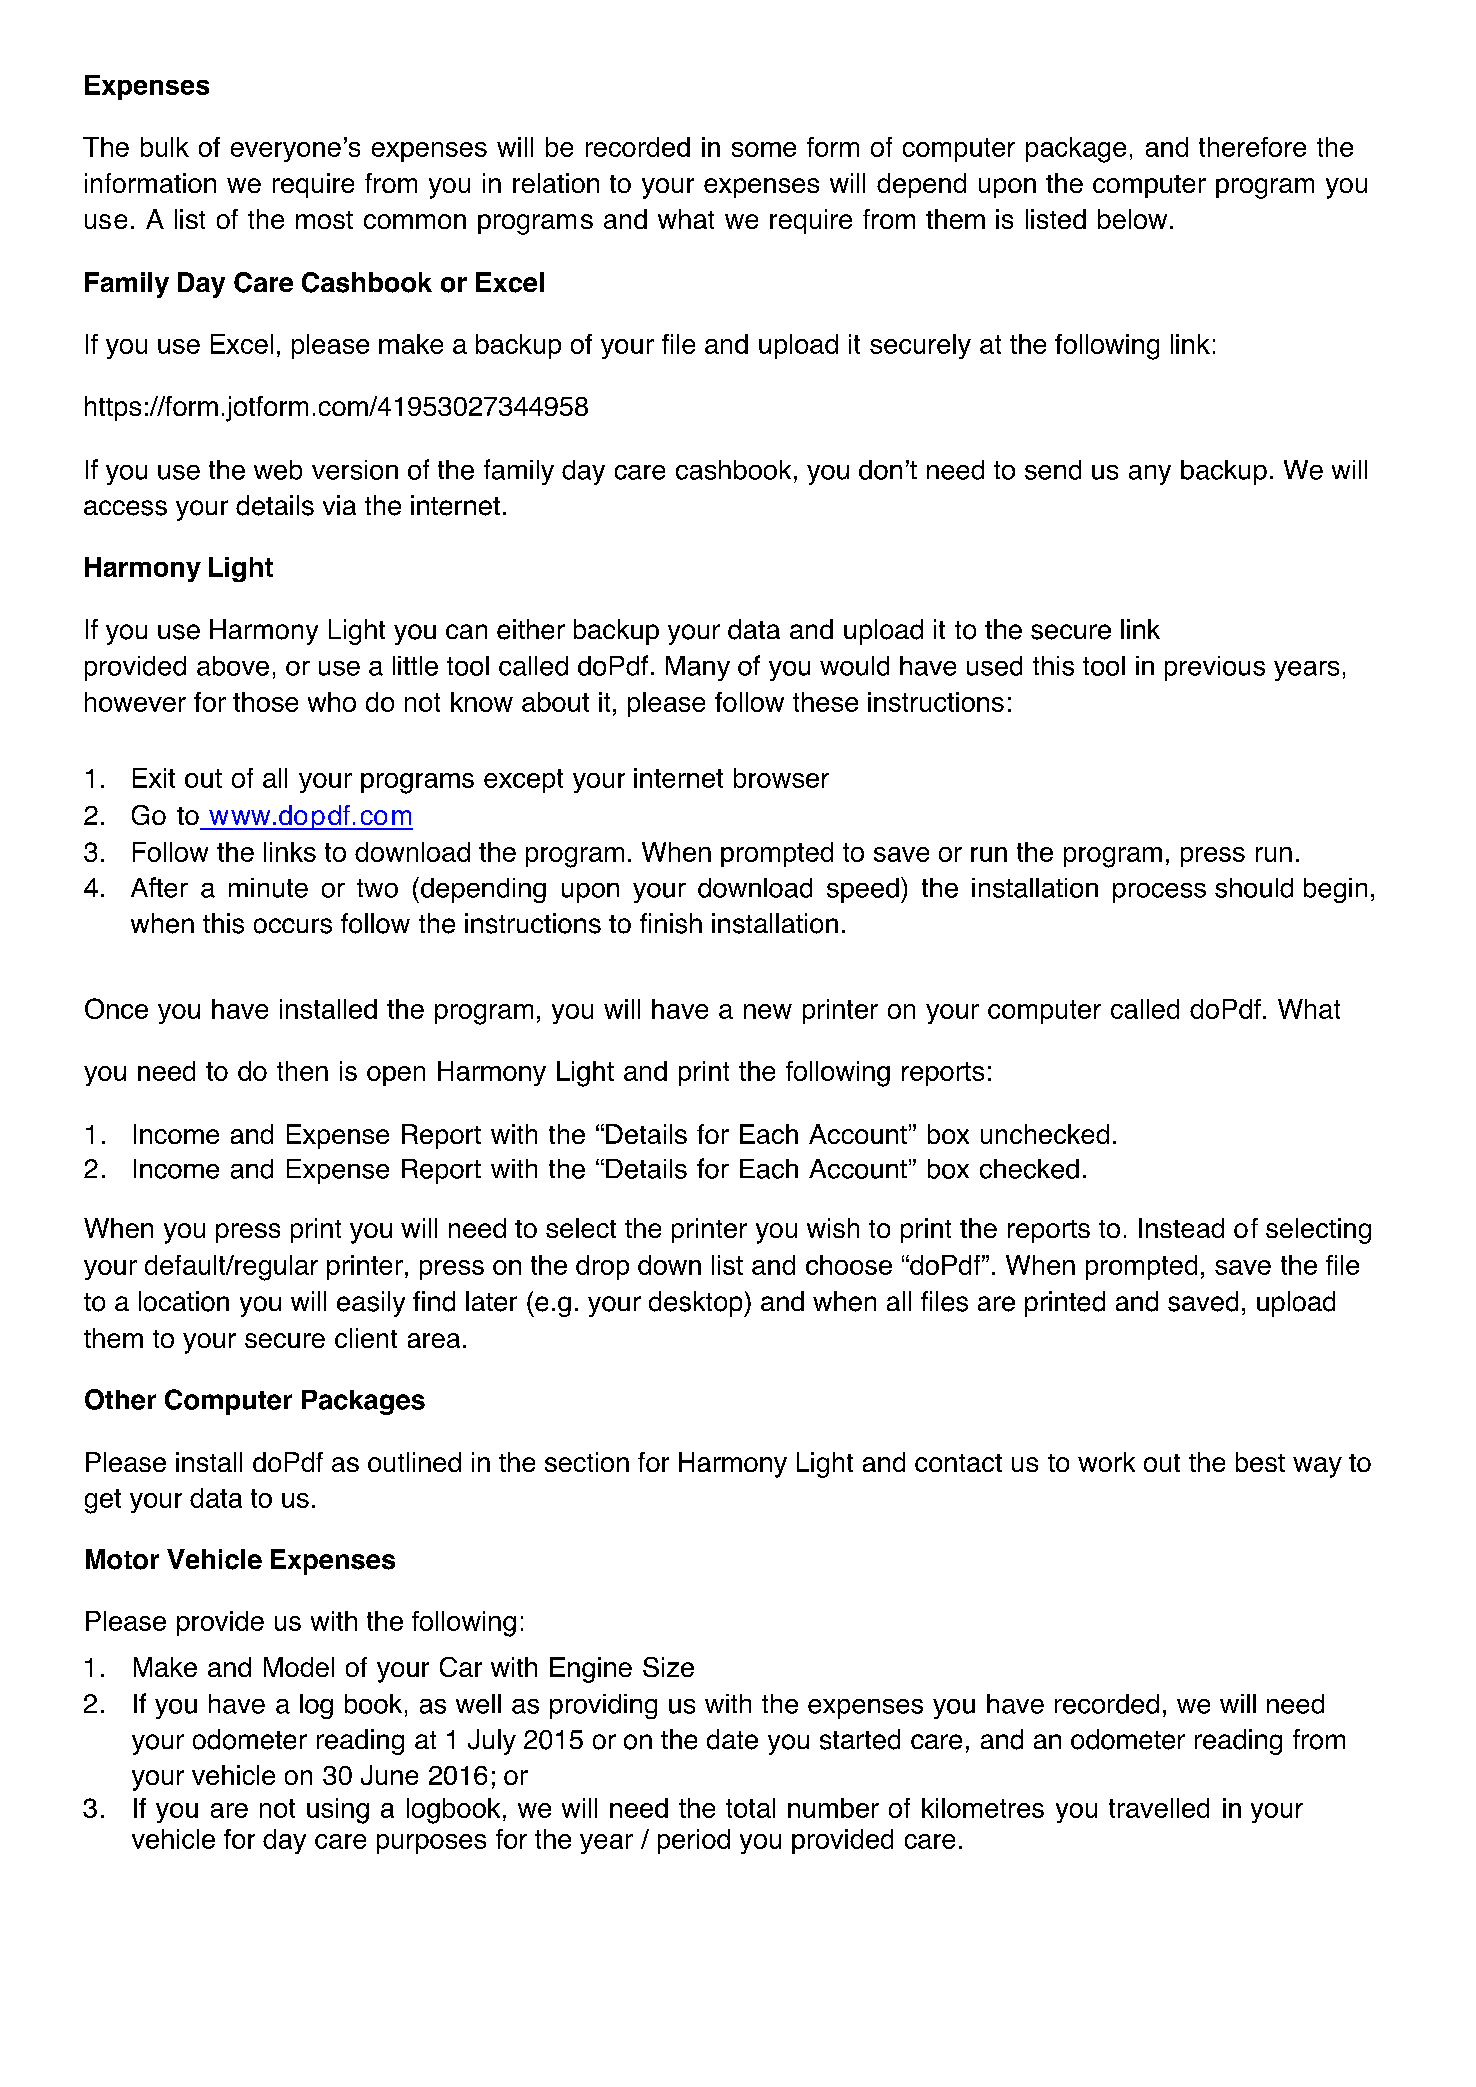 This screenshot has width=1476, height=2087. I want to click on location, so click(184, 1301).
